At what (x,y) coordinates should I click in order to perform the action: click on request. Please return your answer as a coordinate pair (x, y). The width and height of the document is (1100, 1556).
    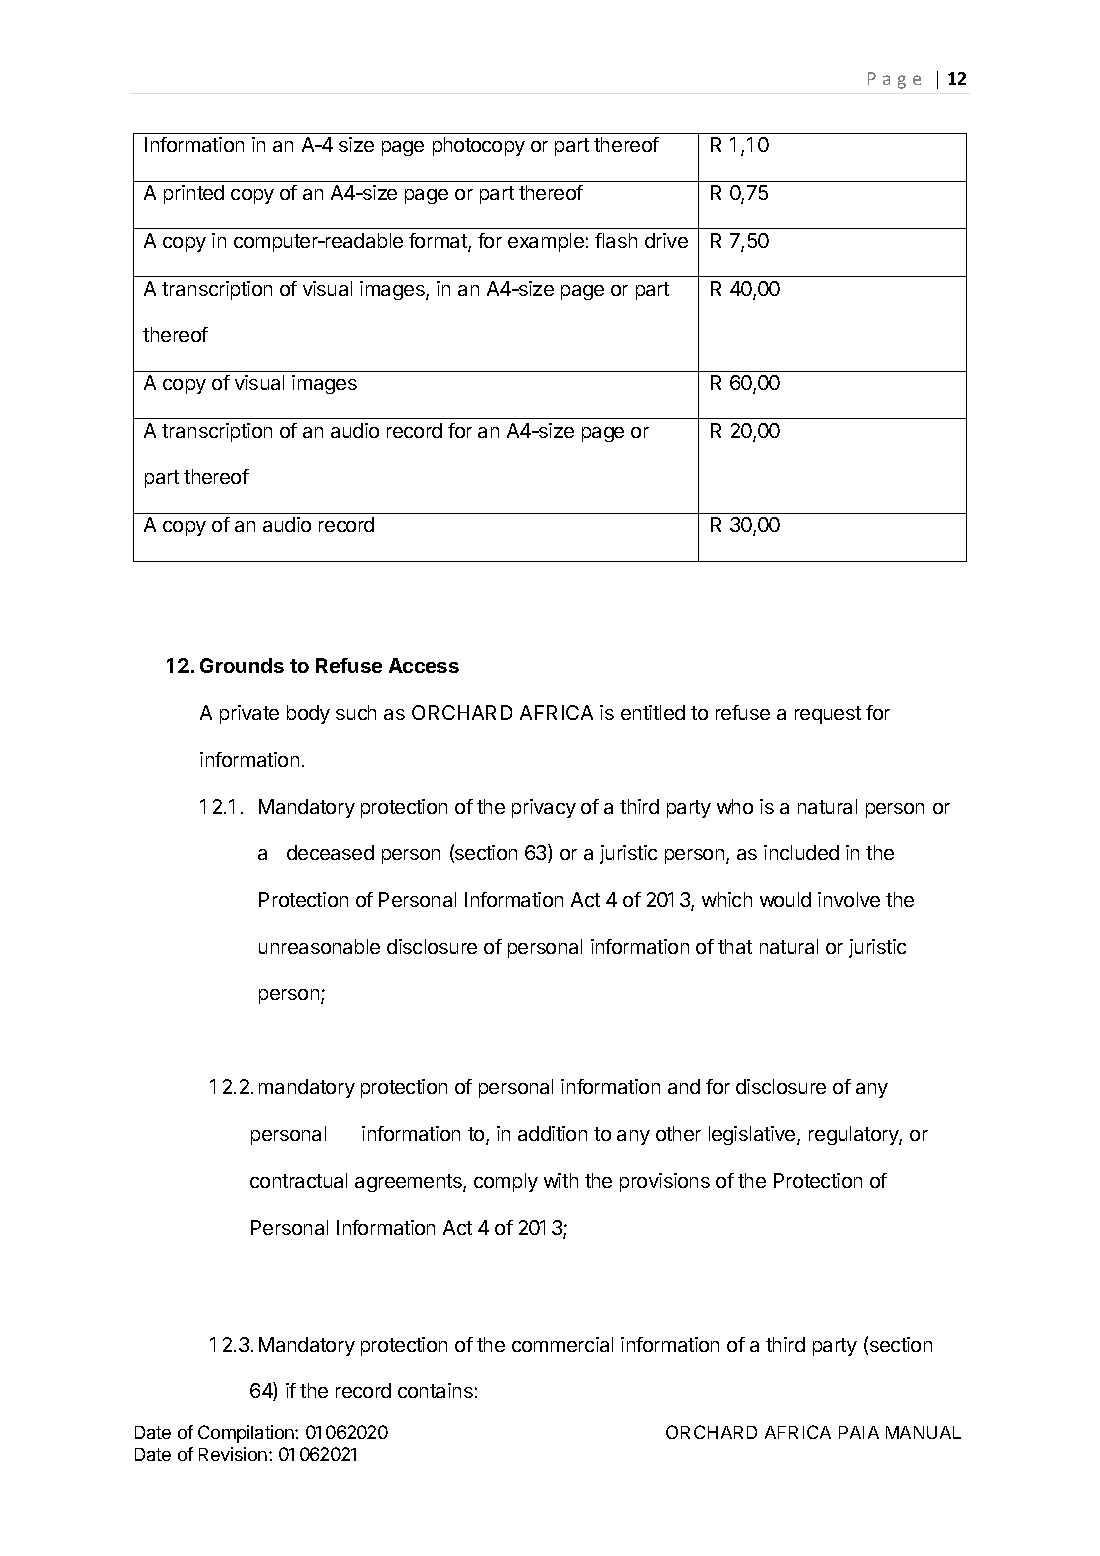
    Looking at the image, I should click on (828, 715).
